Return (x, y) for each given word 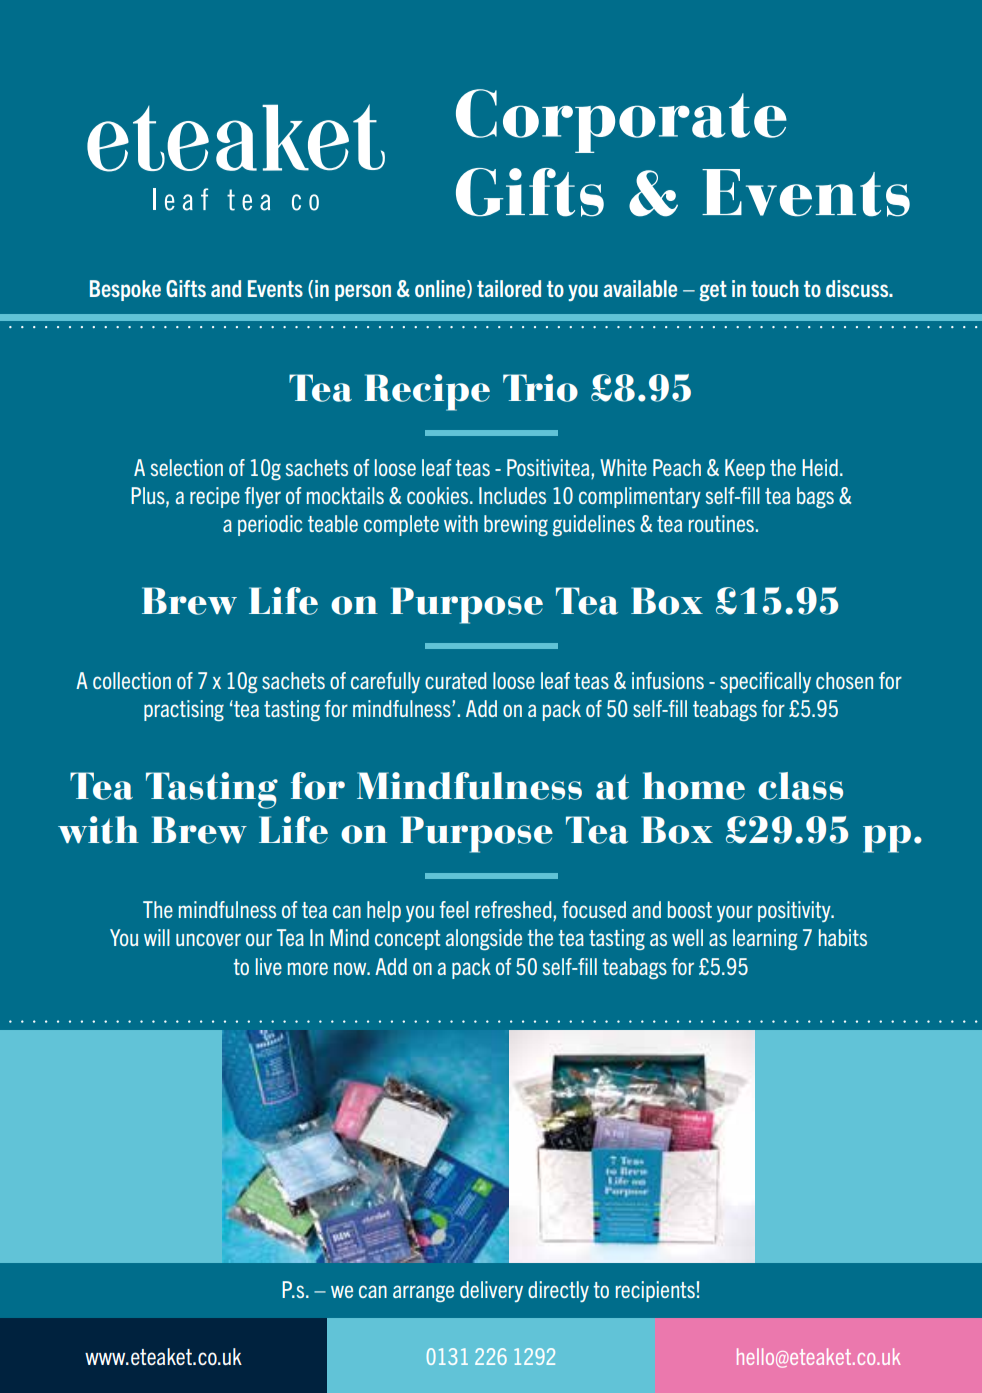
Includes (512, 495)
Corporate (621, 121)
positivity (795, 911)
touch (775, 288)
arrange (423, 1293)
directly (558, 1291)
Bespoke (125, 290)
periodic (270, 525)
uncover (208, 939)
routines (721, 523)
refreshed (514, 911)
